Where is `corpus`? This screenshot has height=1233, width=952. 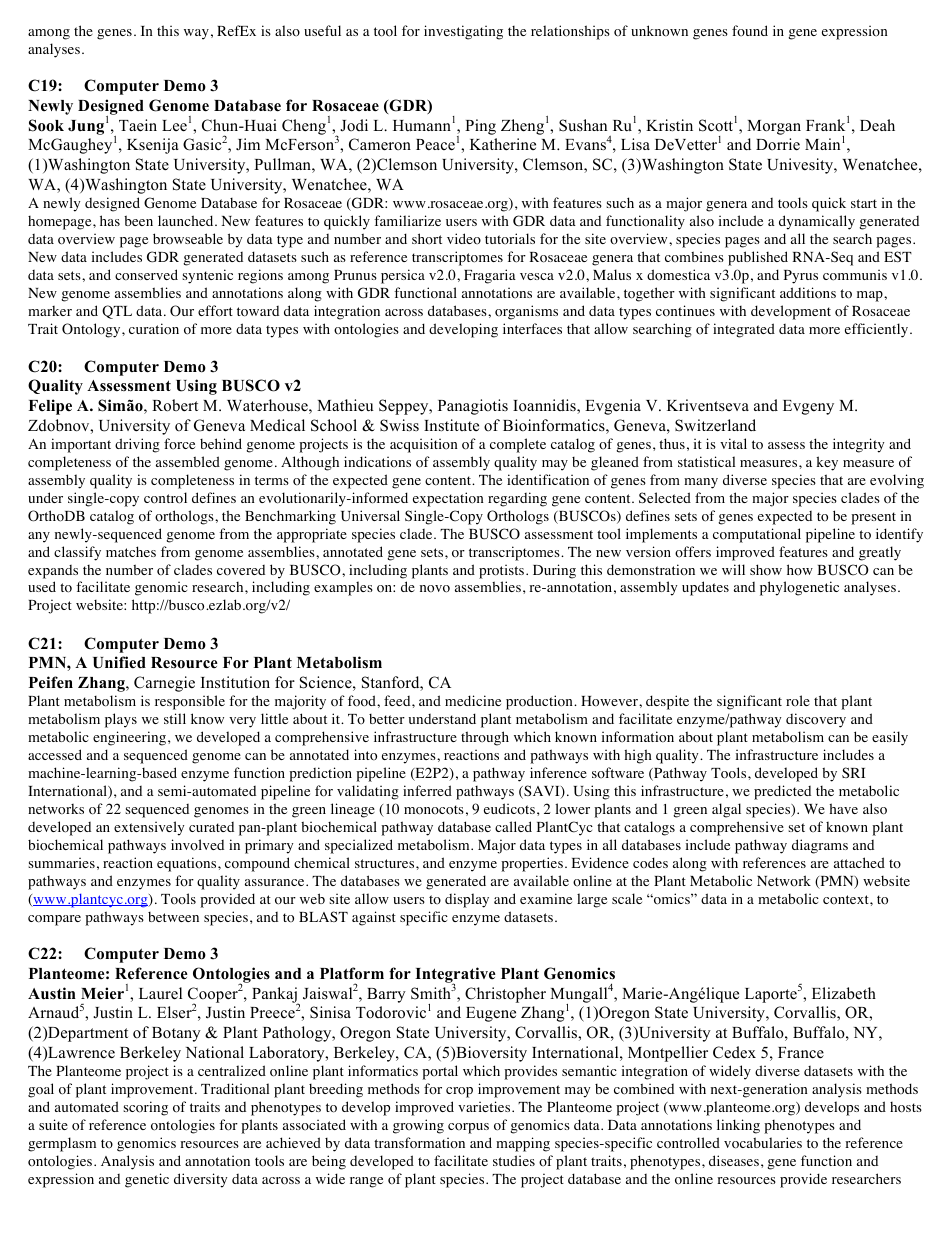 corpus is located at coordinates (468, 1128).
